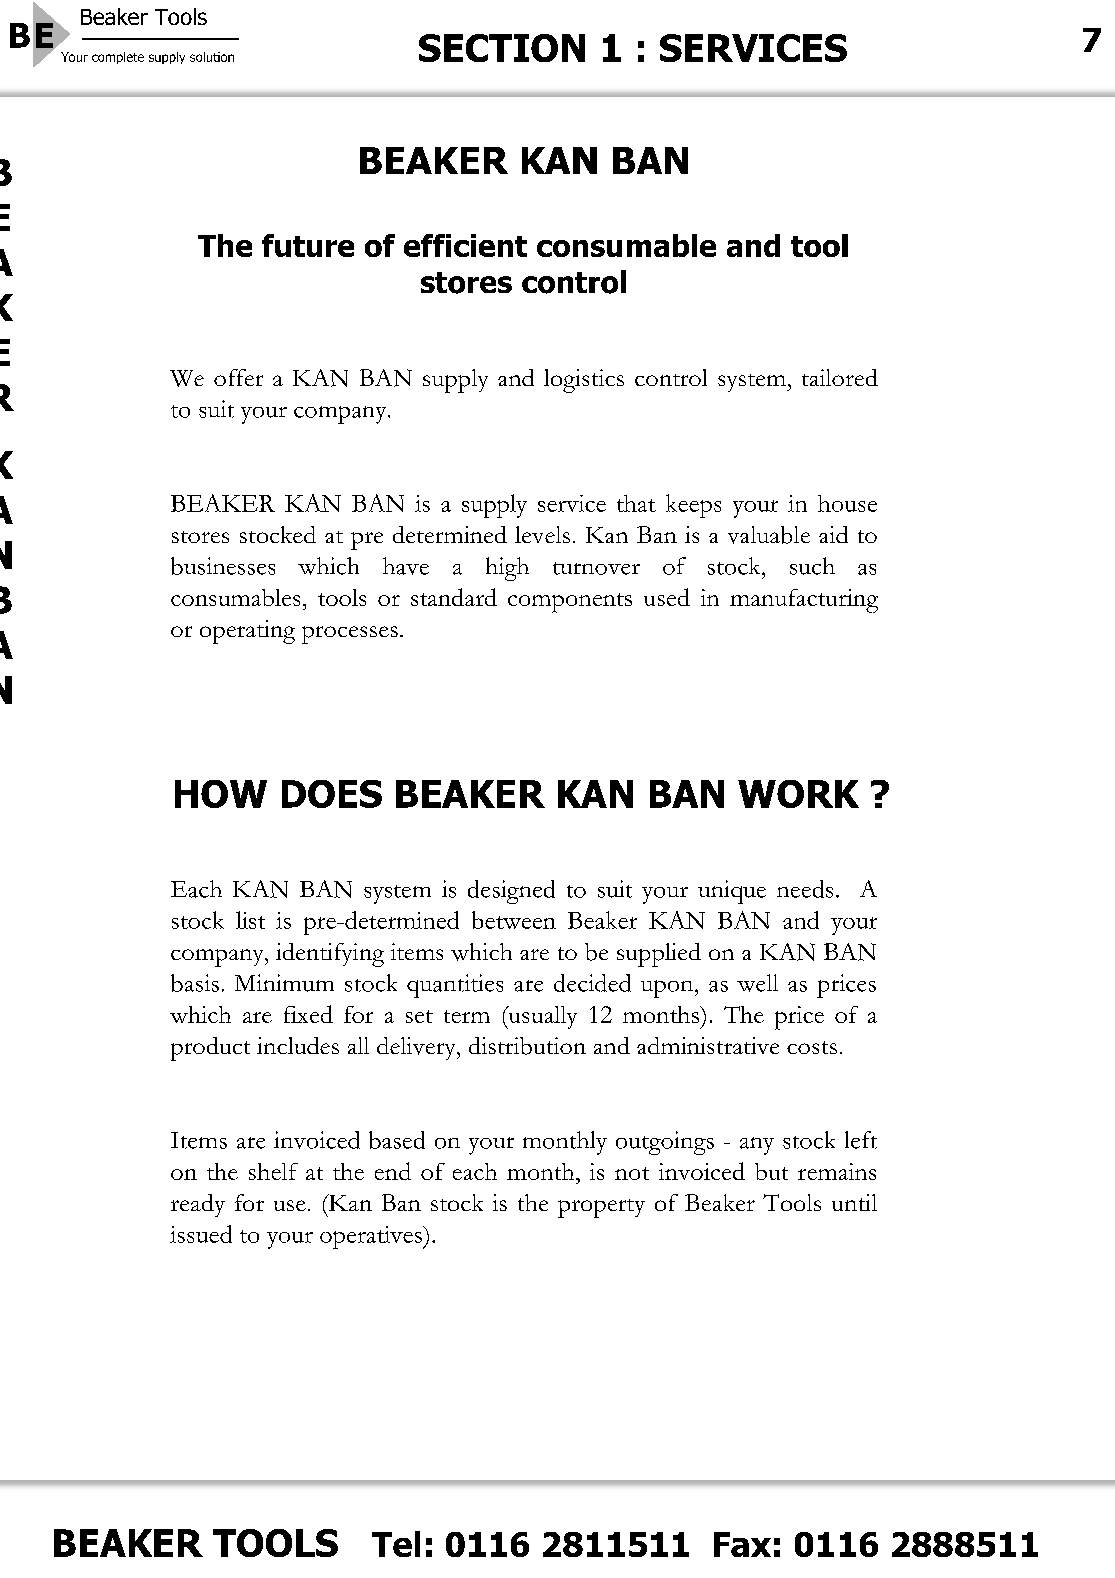 The height and width of the image is (1578, 1115). I want to click on Tel, so click(396, 1544).
